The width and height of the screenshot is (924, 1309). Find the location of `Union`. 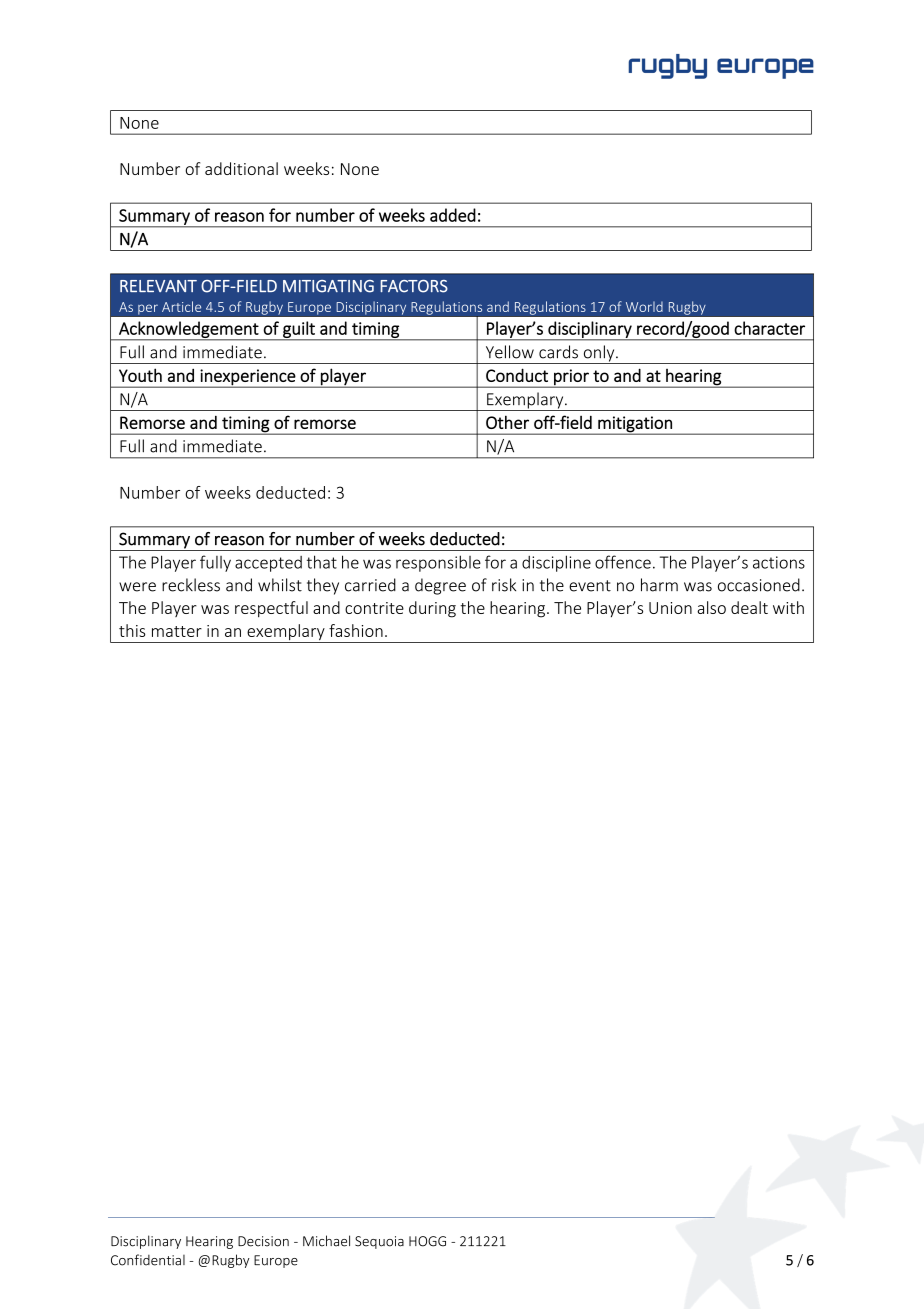

Union is located at coordinates (670, 608).
